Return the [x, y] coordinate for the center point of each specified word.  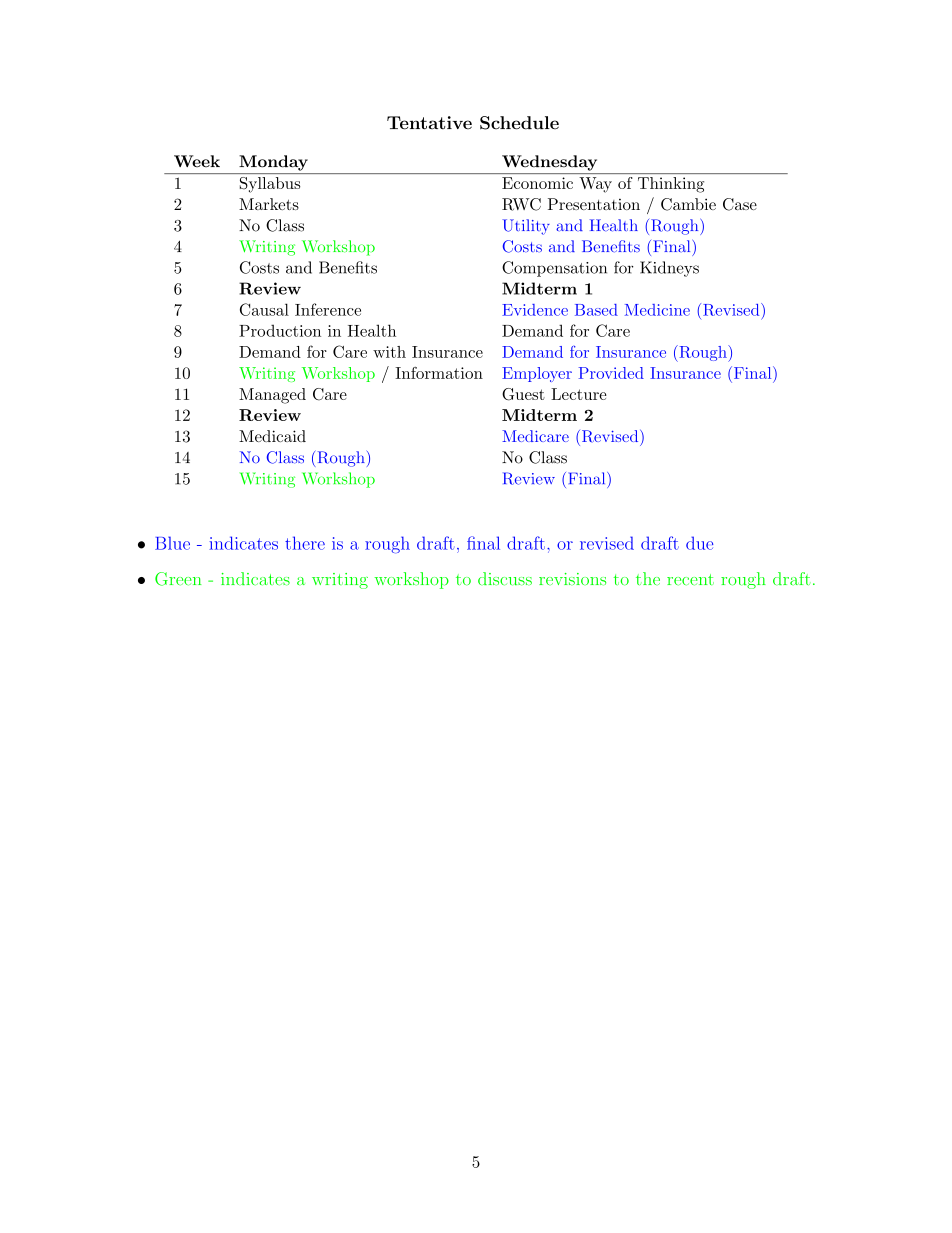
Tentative [429, 123]
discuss [505, 579]
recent [690, 579]
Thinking [671, 185]
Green [178, 579]
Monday [273, 163]
